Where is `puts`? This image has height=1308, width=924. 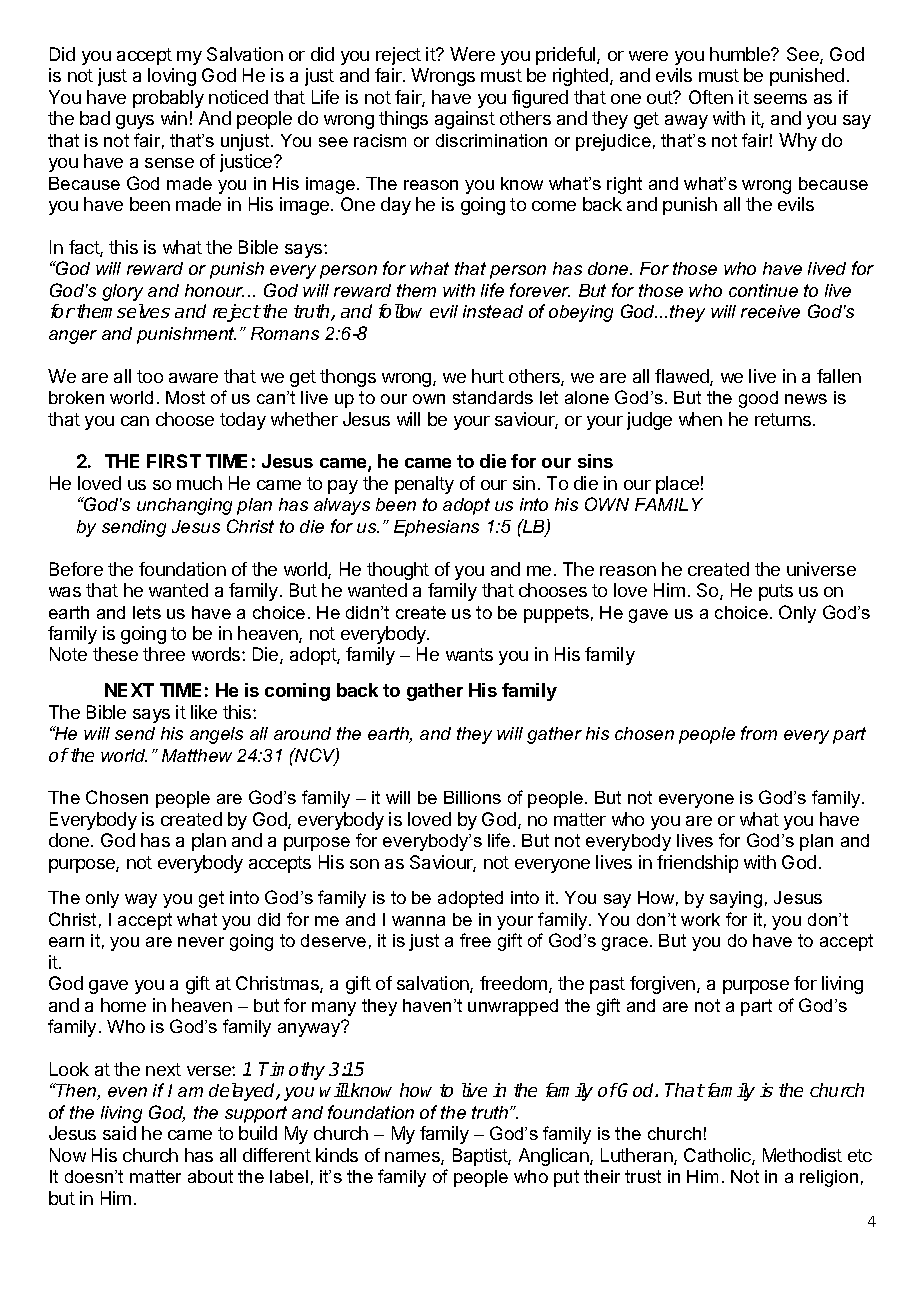 puts is located at coordinates (776, 592).
